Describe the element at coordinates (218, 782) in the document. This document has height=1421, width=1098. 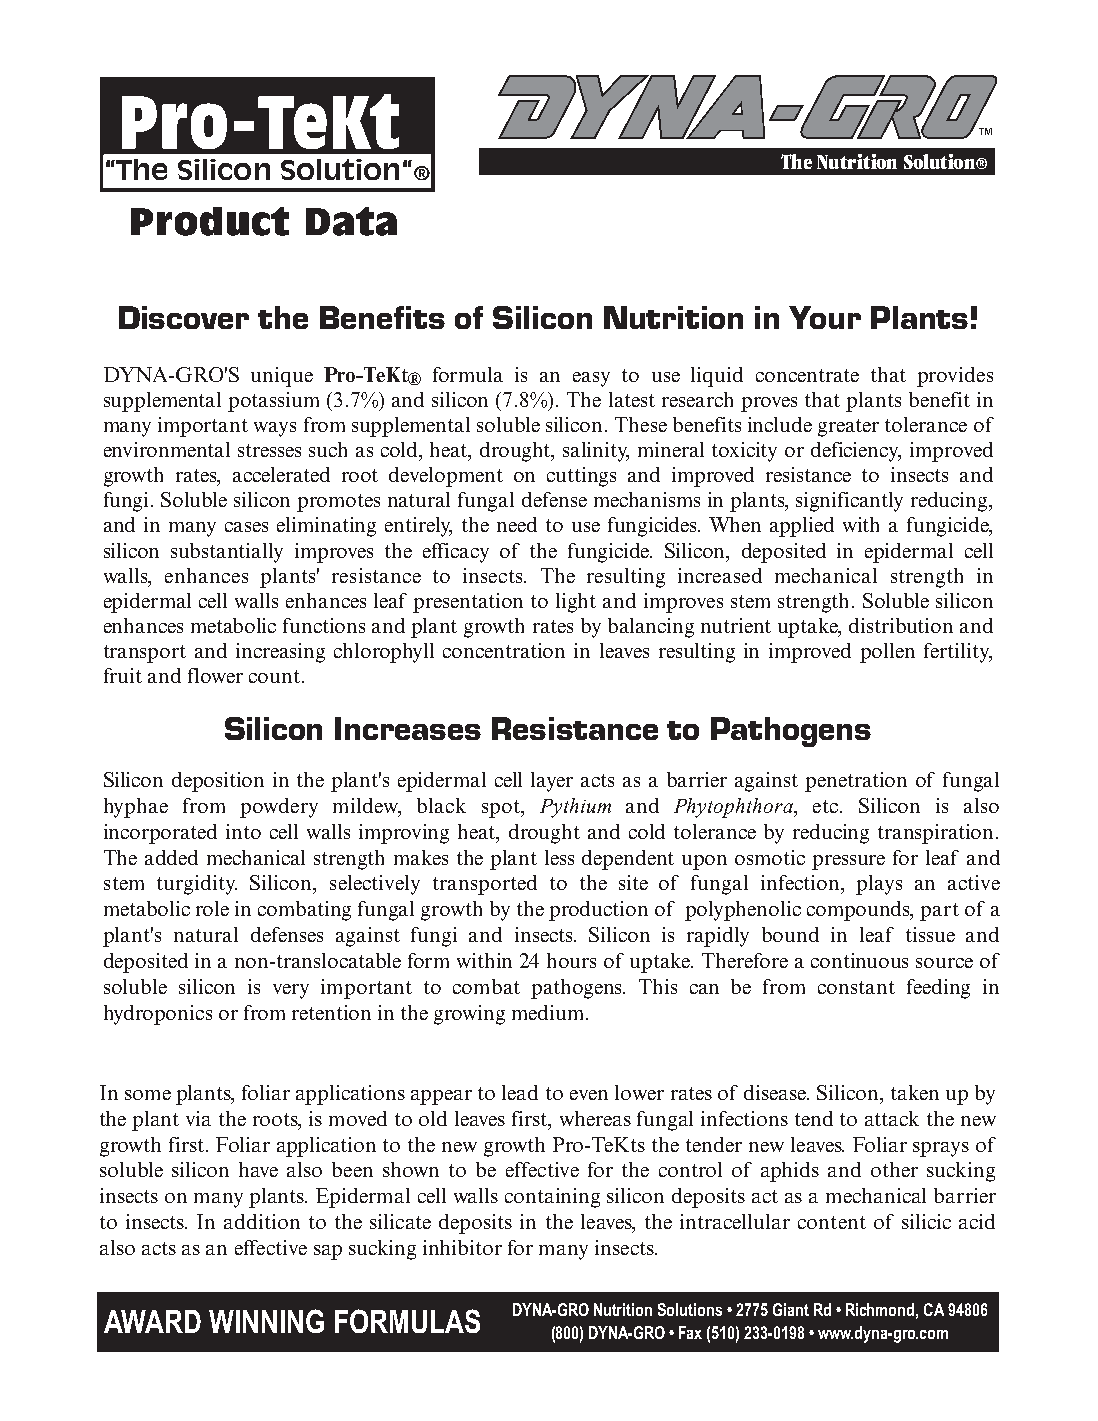
I see `deposition` at that location.
